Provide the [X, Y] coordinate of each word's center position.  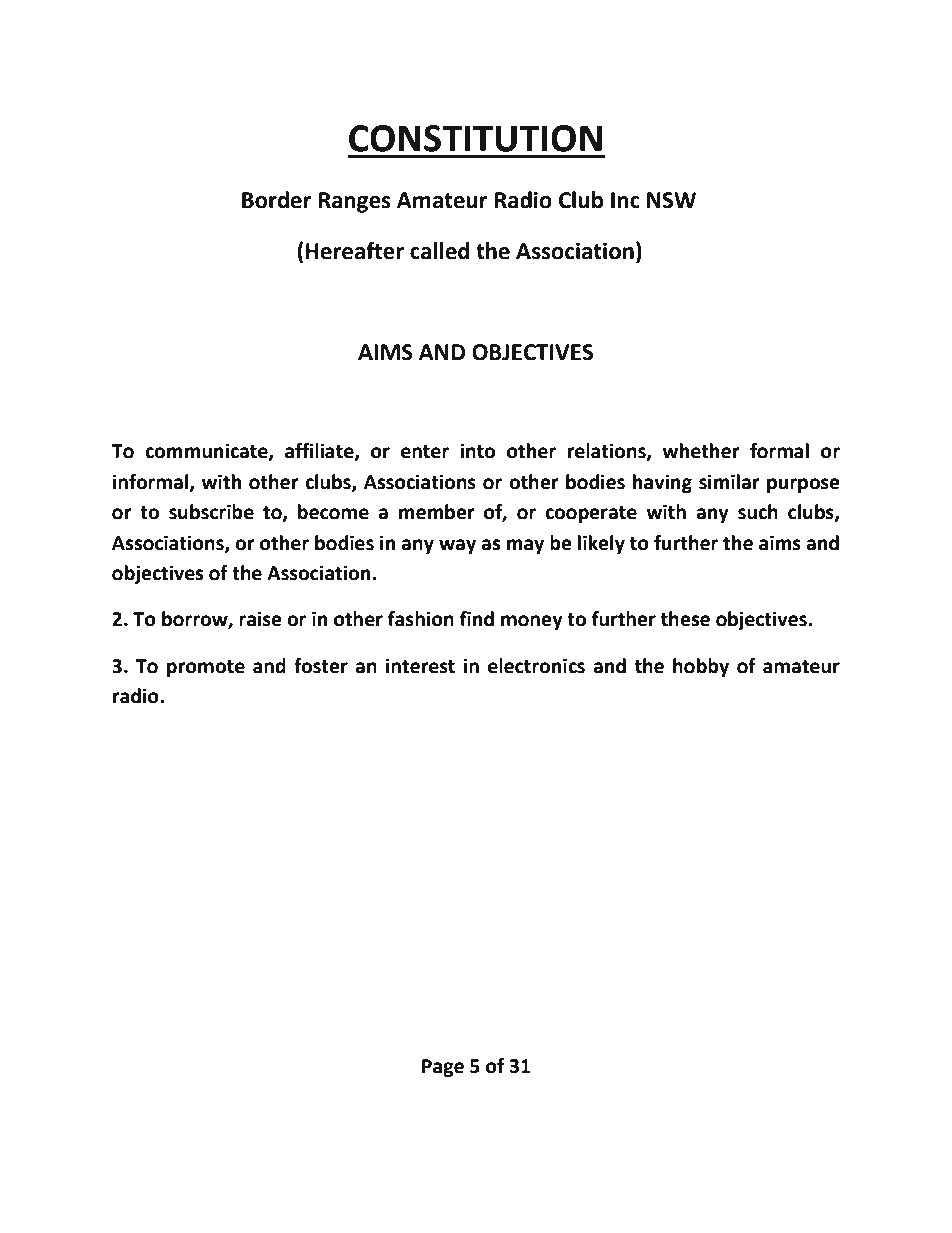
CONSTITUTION [475, 138]
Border [277, 200]
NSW [671, 200]
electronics [536, 666]
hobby [701, 667]
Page [443, 1068]
